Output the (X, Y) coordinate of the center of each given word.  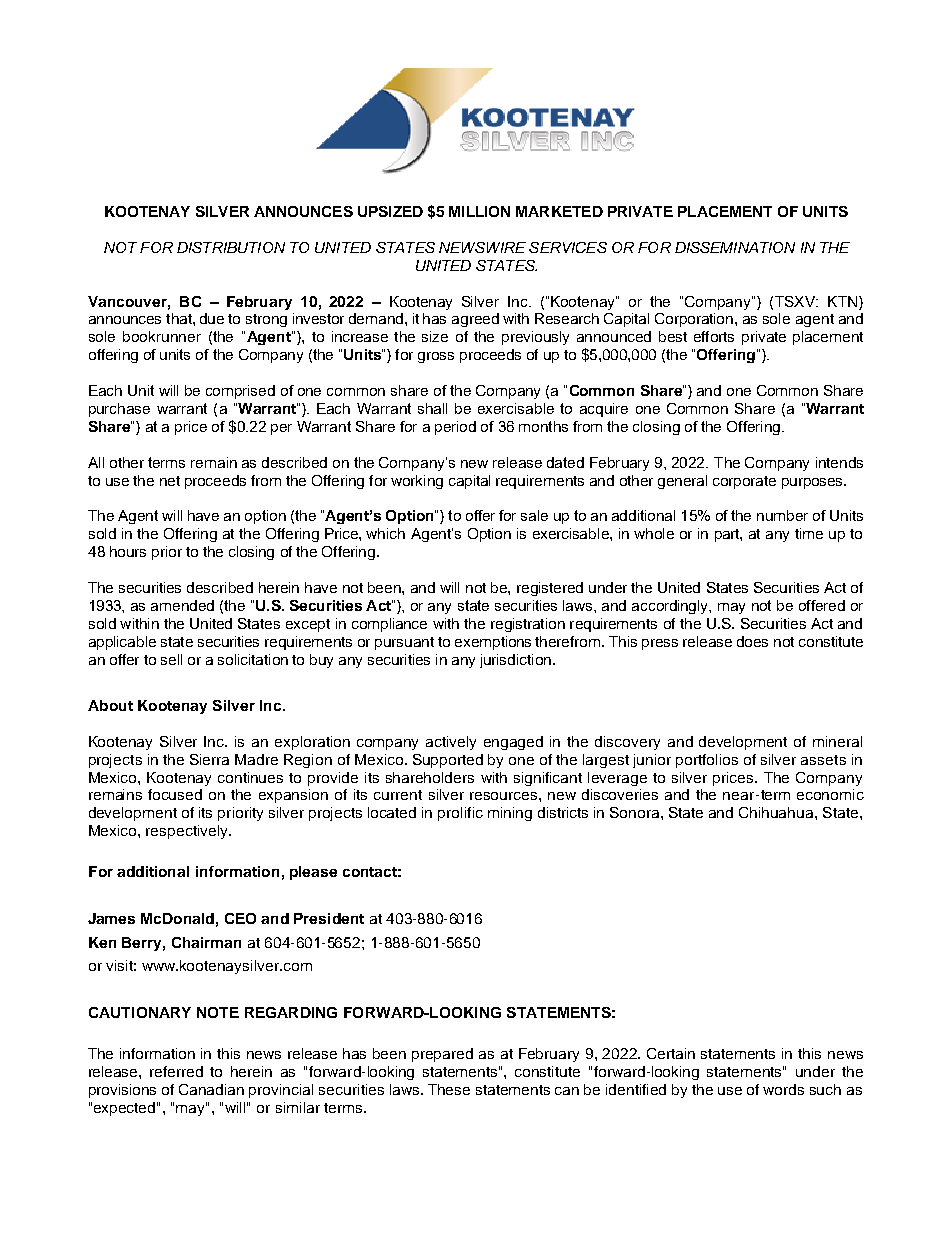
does (752, 641)
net (170, 481)
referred (176, 1071)
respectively (188, 832)
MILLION (479, 211)
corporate (744, 482)
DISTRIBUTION (231, 247)
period (455, 428)
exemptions (493, 643)
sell (171, 659)
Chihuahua (777, 812)
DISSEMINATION (735, 247)
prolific (460, 814)
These (449, 1089)
